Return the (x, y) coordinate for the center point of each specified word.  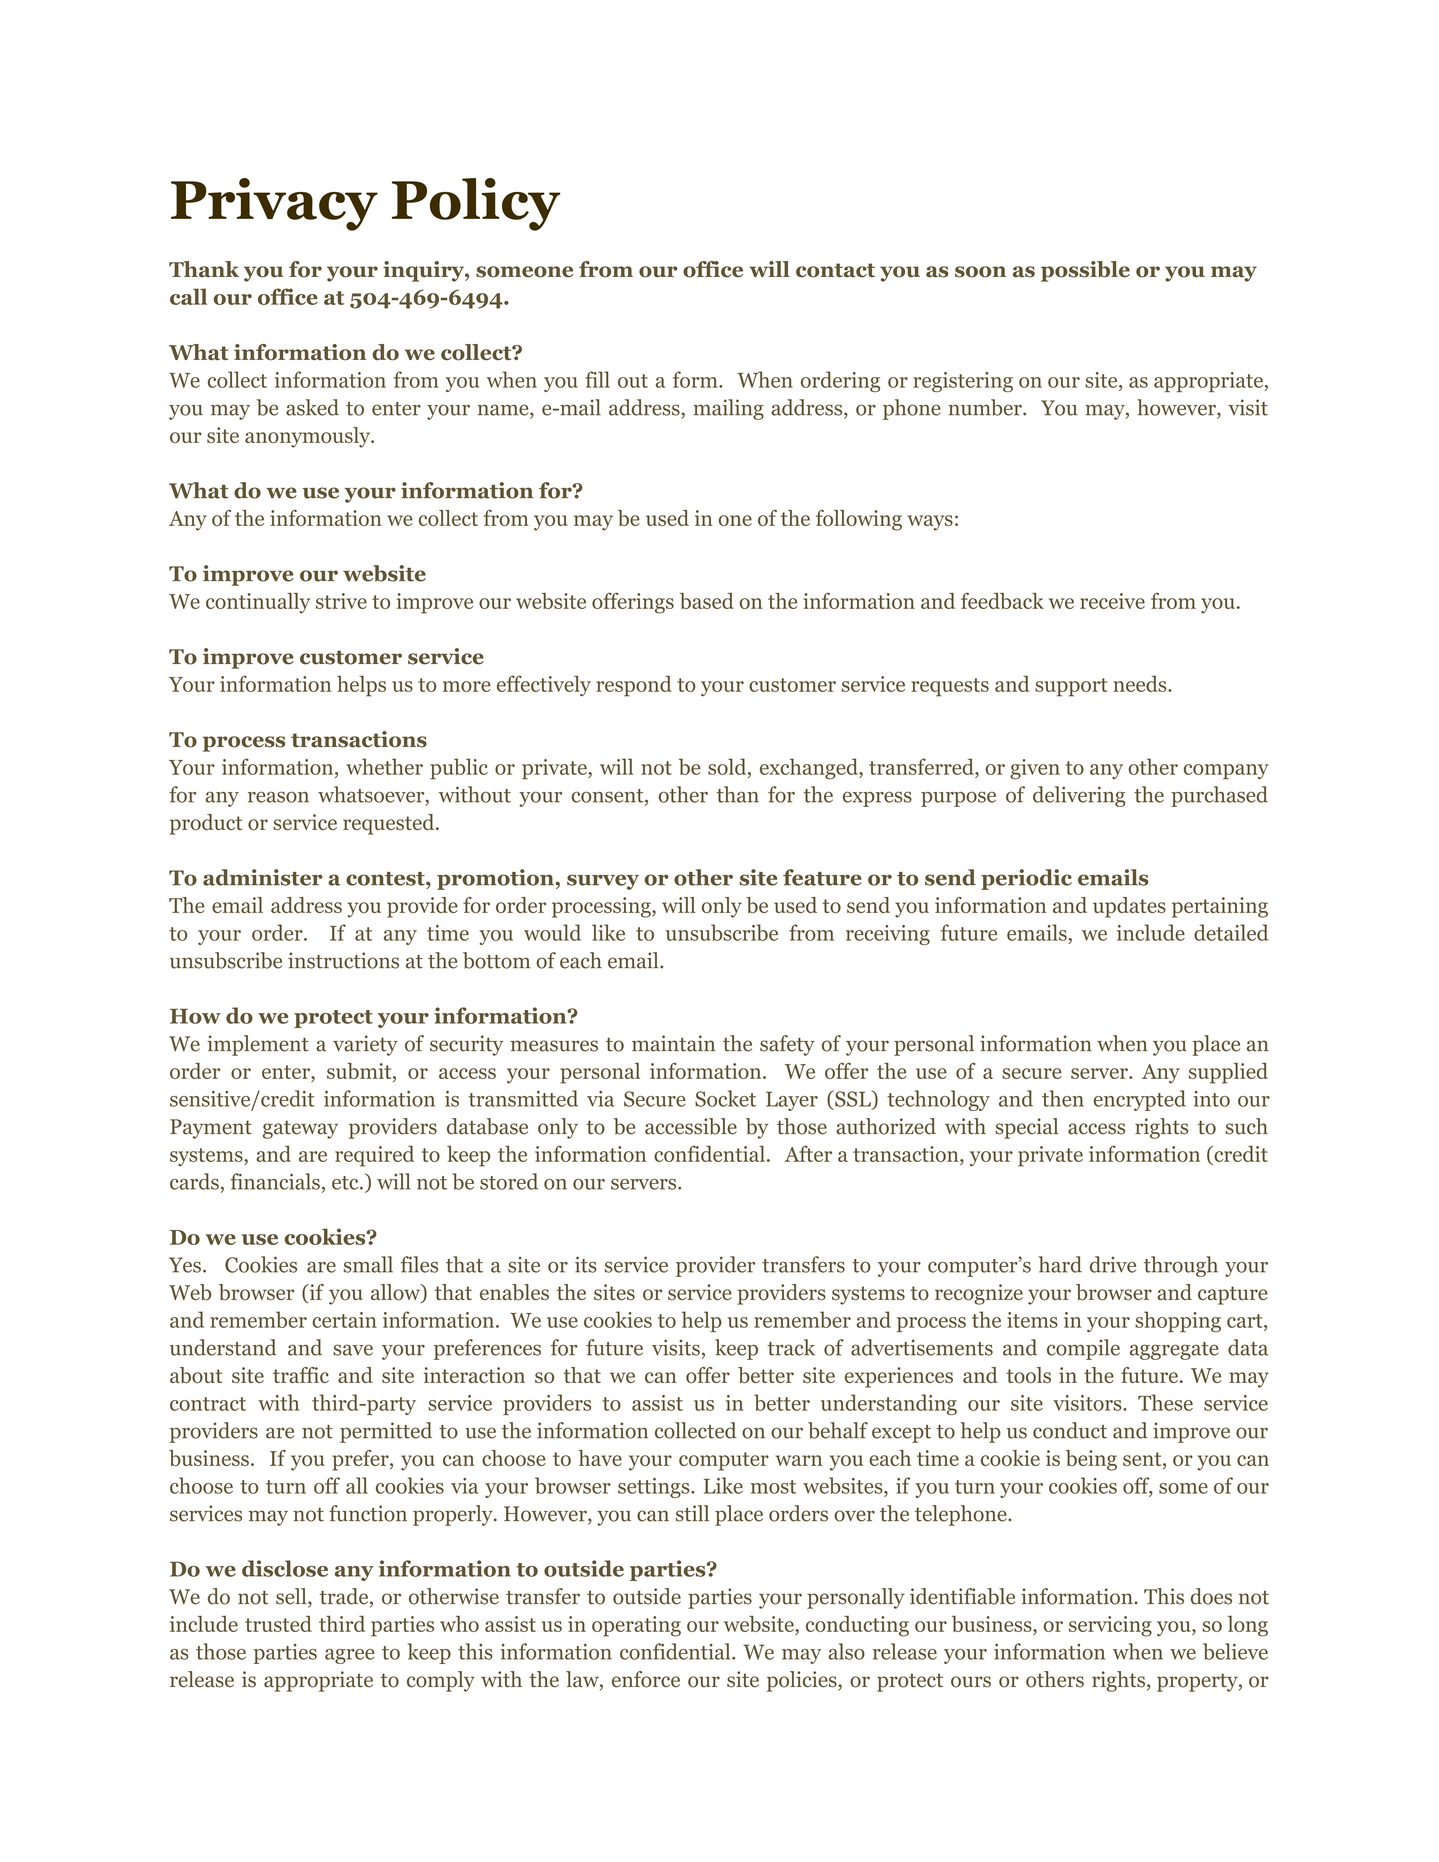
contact (835, 270)
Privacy (274, 204)
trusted (278, 1624)
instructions (343, 960)
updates (1129, 907)
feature (822, 877)
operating (636, 1626)
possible (1085, 271)
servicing (1110, 1626)
